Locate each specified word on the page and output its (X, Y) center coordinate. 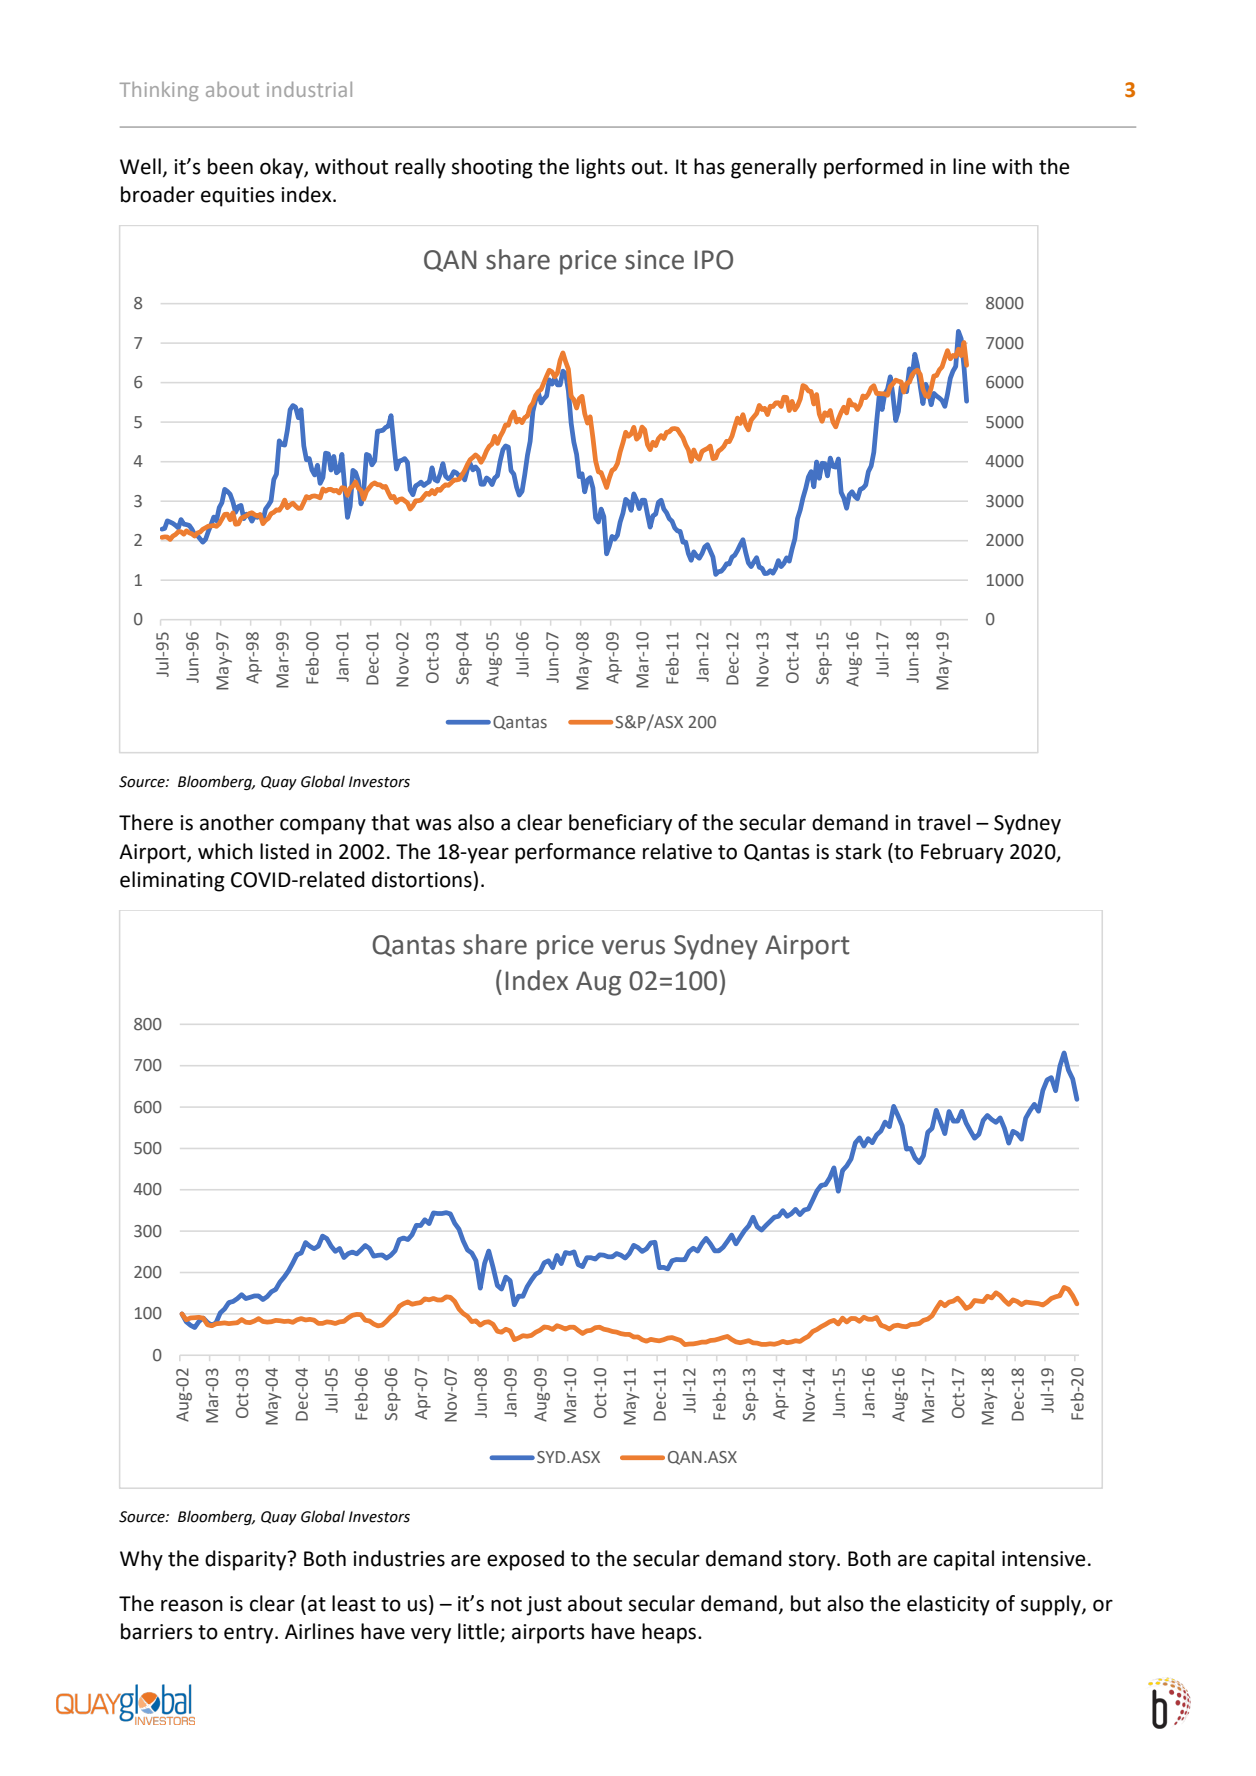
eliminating (172, 881)
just (544, 1606)
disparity (247, 1560)
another (237, 822)
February (962, 853)
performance (575, 853)
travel (943, 822)
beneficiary (620, 824)
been (230, 166)
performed (873, 168)
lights (600, 168)
